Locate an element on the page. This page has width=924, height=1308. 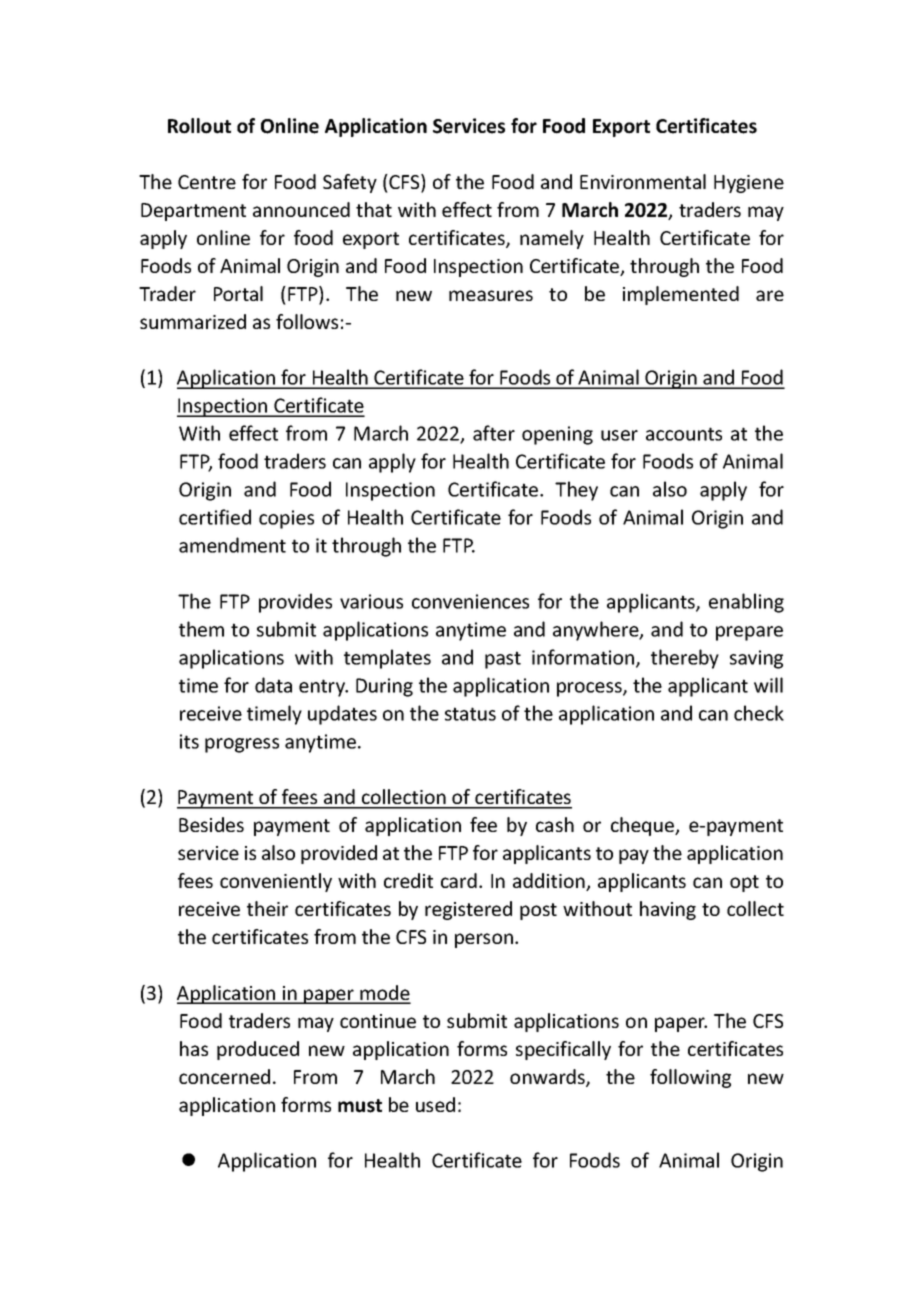
cheque is located at coordinates (644, 826).
